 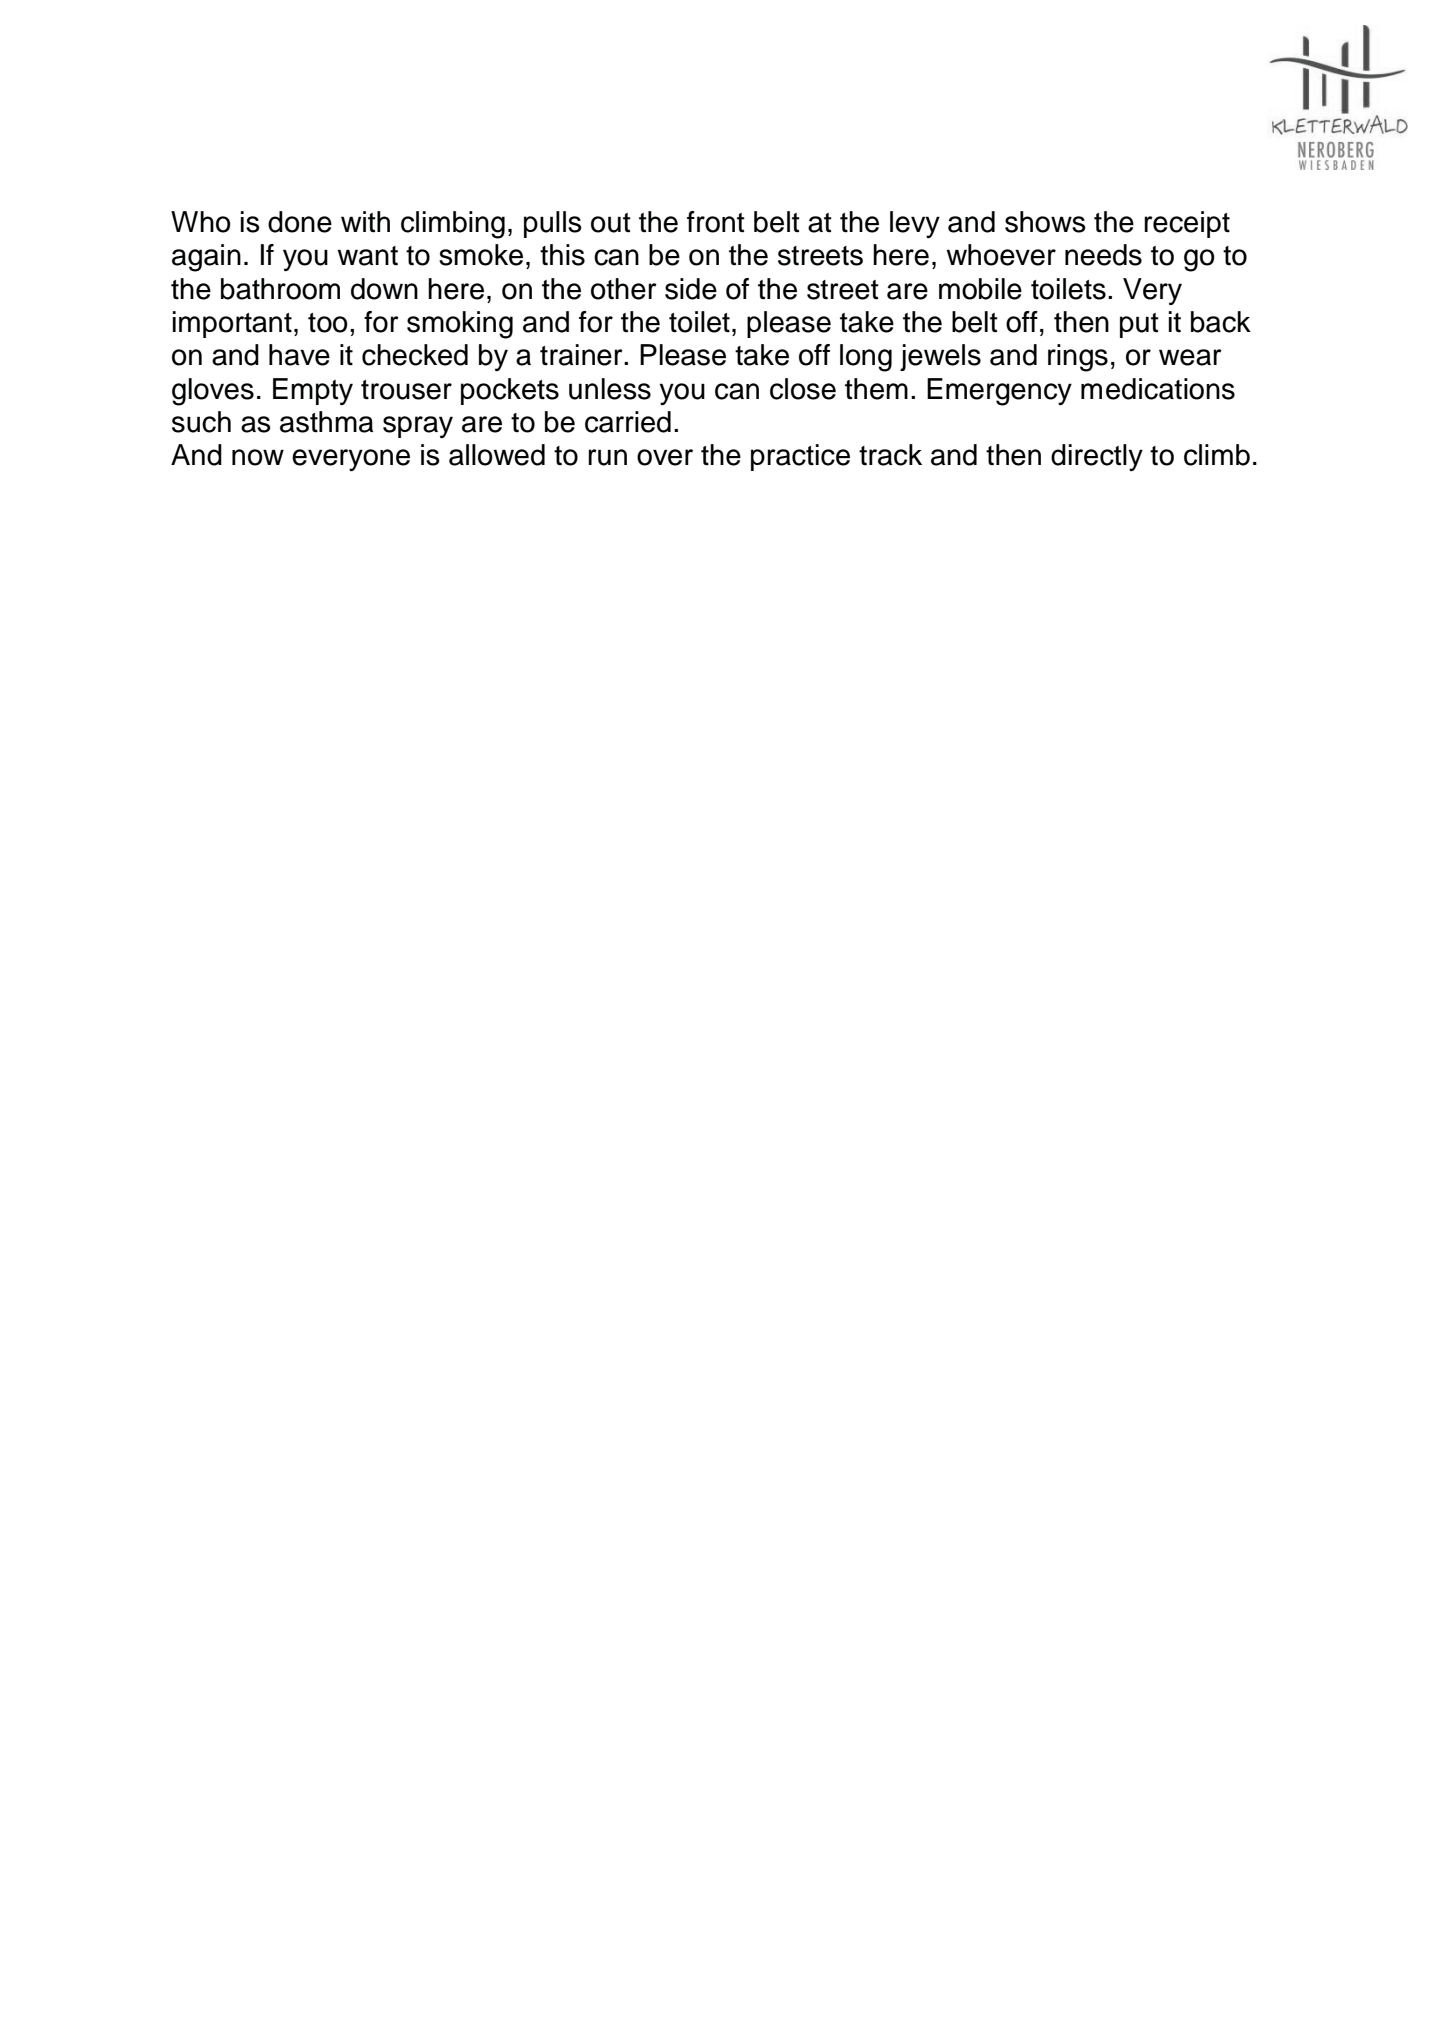 What do you see at coordinates (300, 222) in the screenshot?
I see `done` at bounding box center [300, 222].
